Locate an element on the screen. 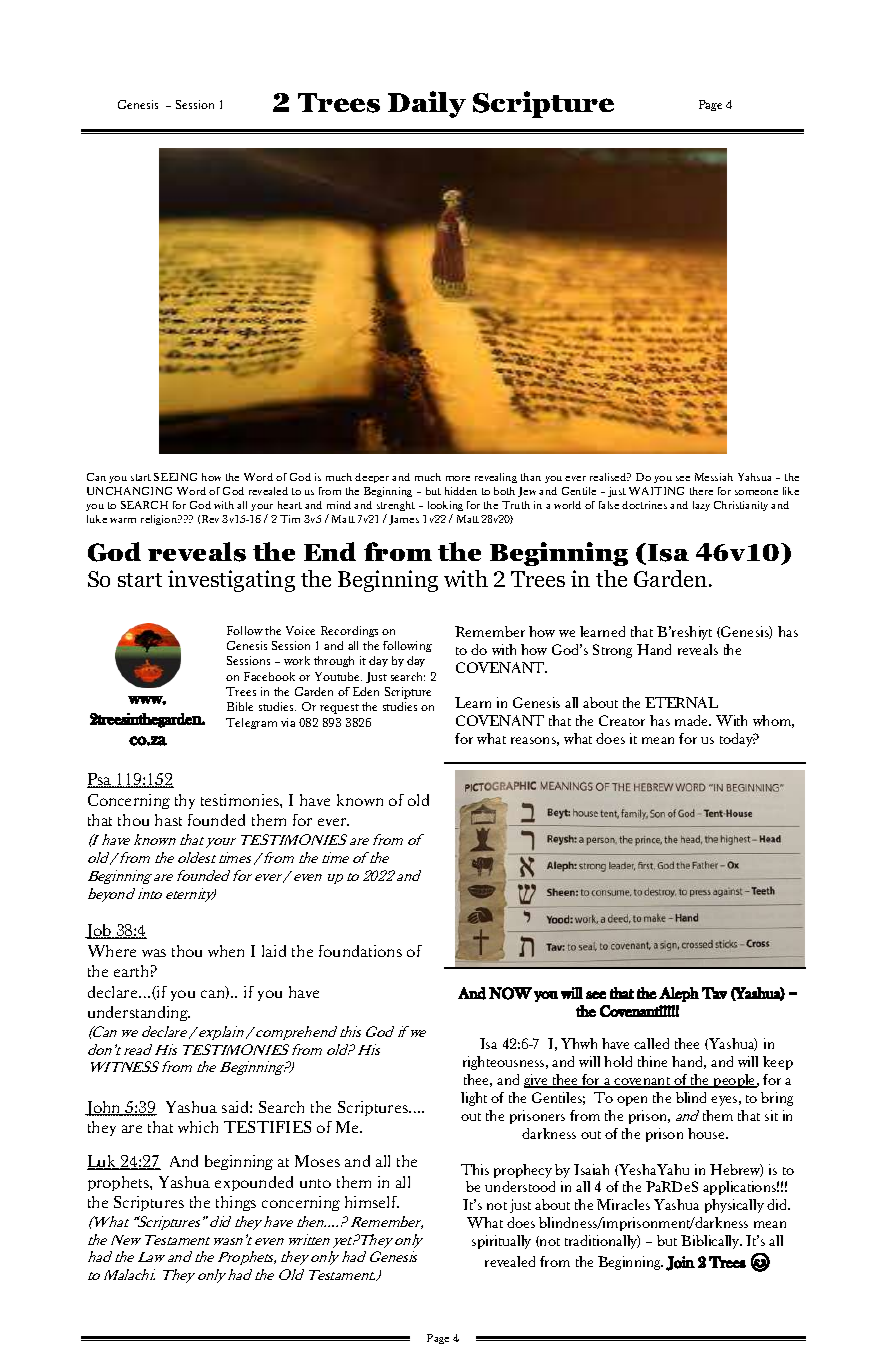  more is located at coordinates (458, 478).
